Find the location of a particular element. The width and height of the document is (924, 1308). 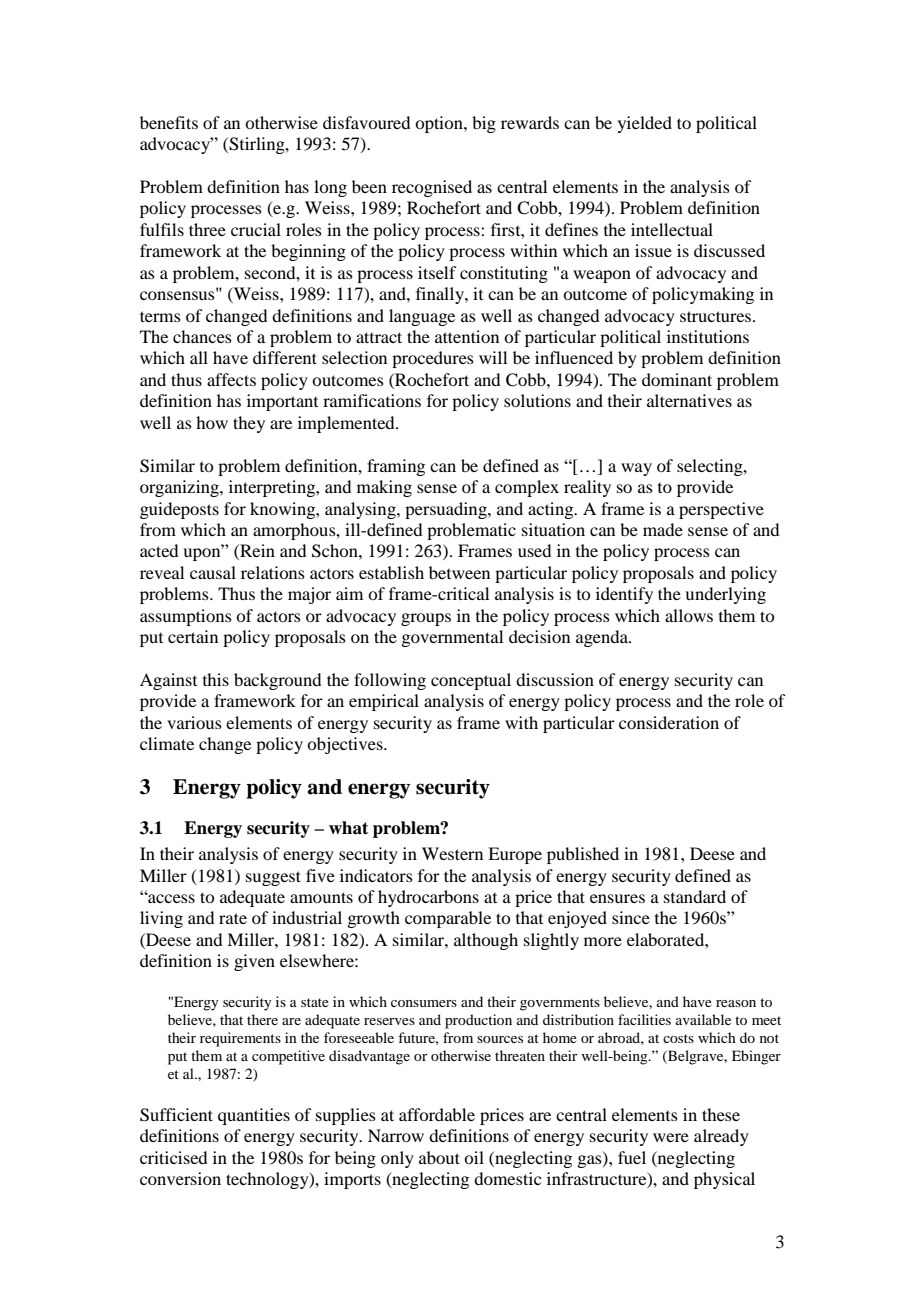

although is located at coordinates (486, 941).
